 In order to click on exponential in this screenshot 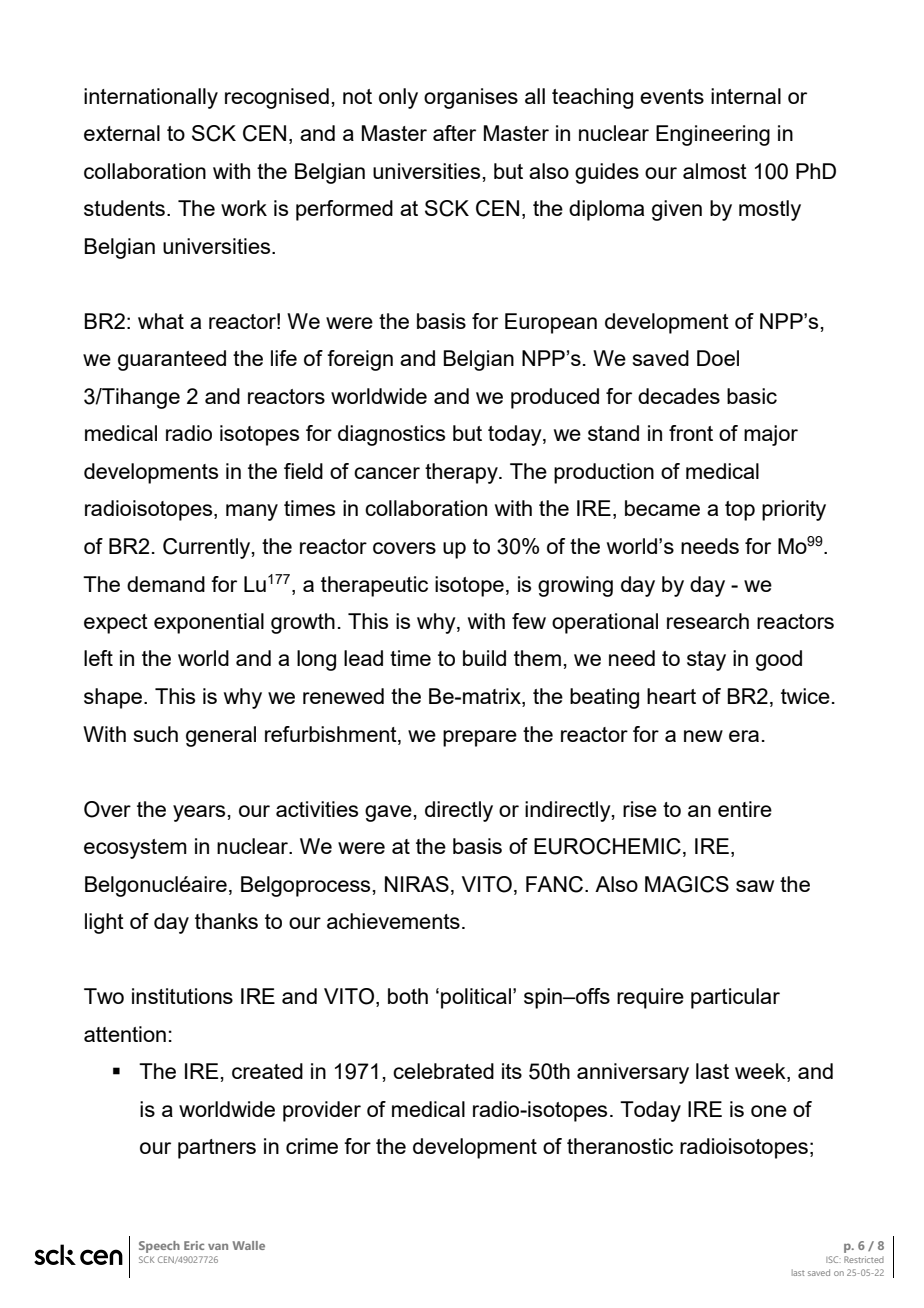, I will do `click(209, 623)`.
